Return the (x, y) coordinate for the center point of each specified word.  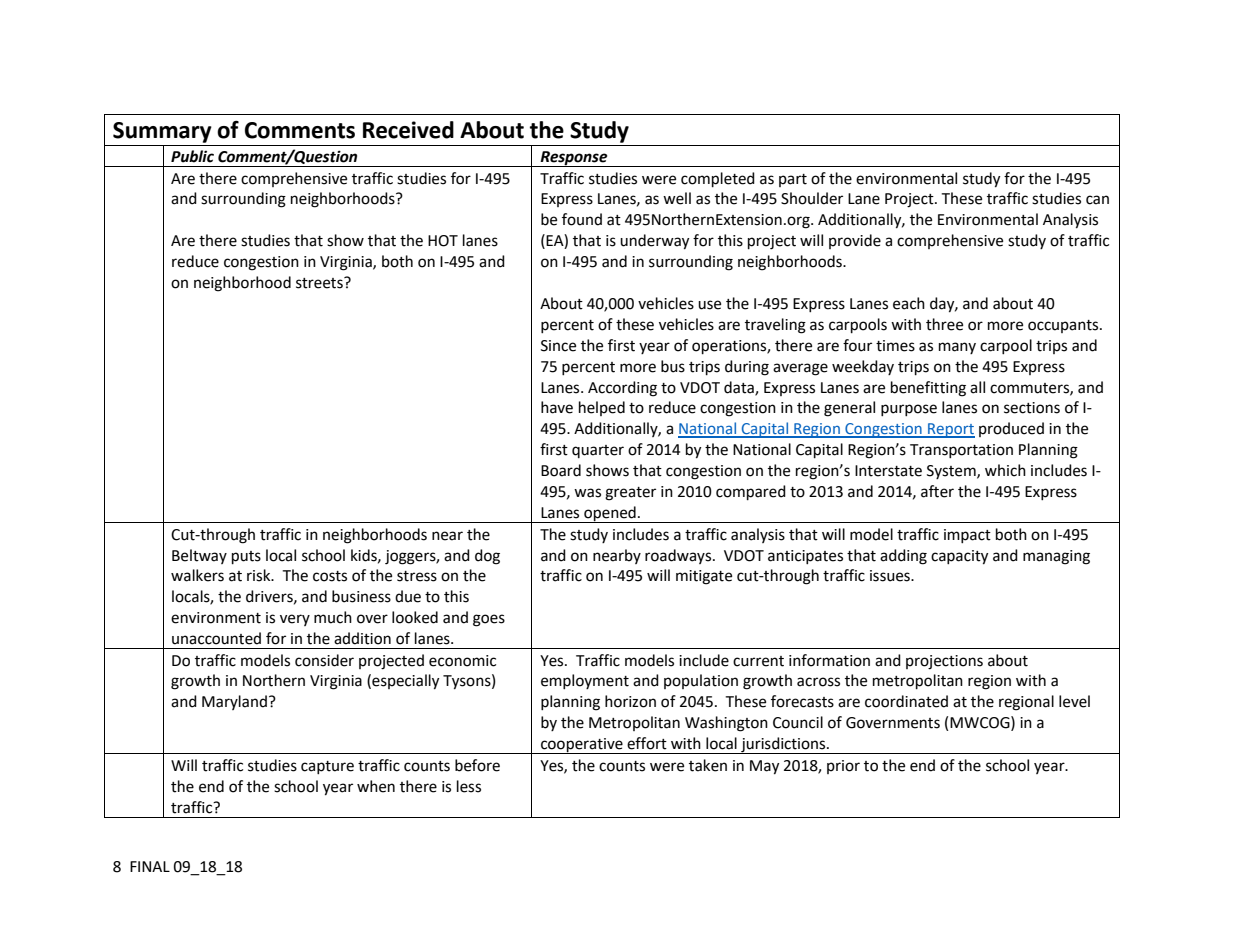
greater (630, 494)
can (1097, 200)
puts (246, 558)
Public (192, 156)
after (937, 491)
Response (574, 159)
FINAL (150, 866)
